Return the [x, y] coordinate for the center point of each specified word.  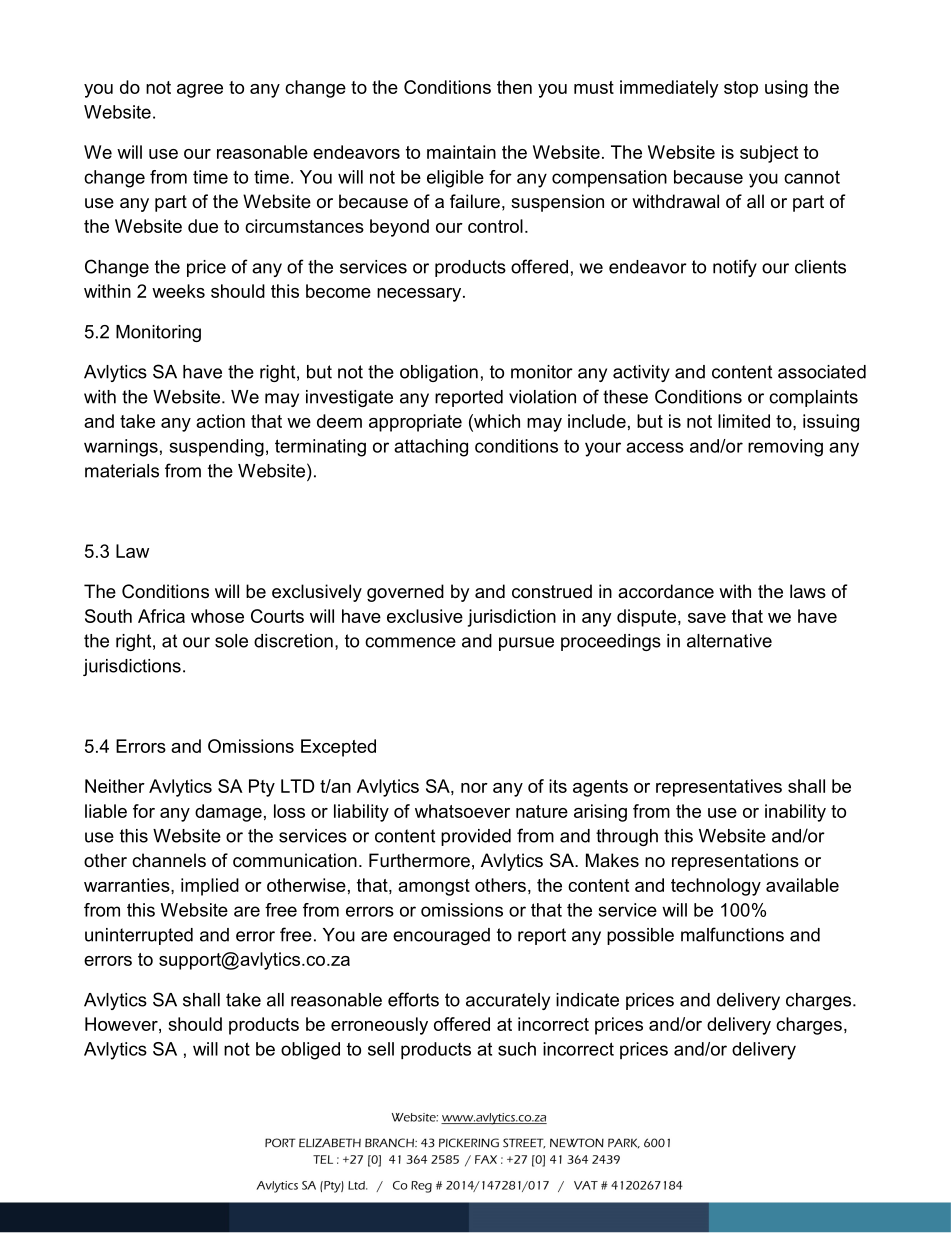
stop [741, 89]
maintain [461, 152]
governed [405, 593]
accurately [508, 1001]
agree [200, 91]
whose [217, 616]
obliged [310, 1051]
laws [808, 591]
